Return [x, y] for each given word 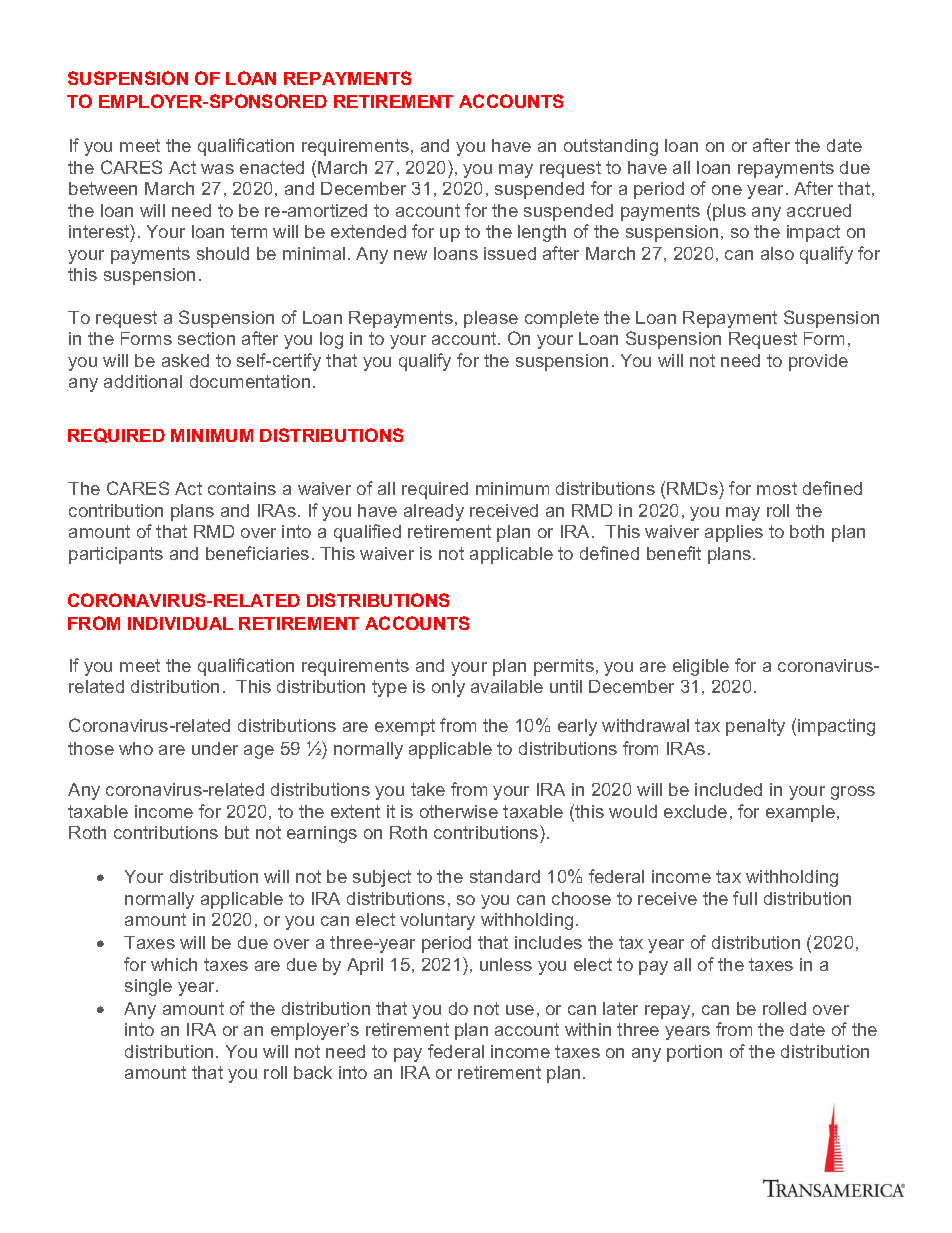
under [215, 748]
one [727, 190]
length [542, 233]
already [434, 512]
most [777, 488]
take [428, 789]
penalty [755, 727]
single [148, 987]
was [217, 169]
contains [242, 488]
